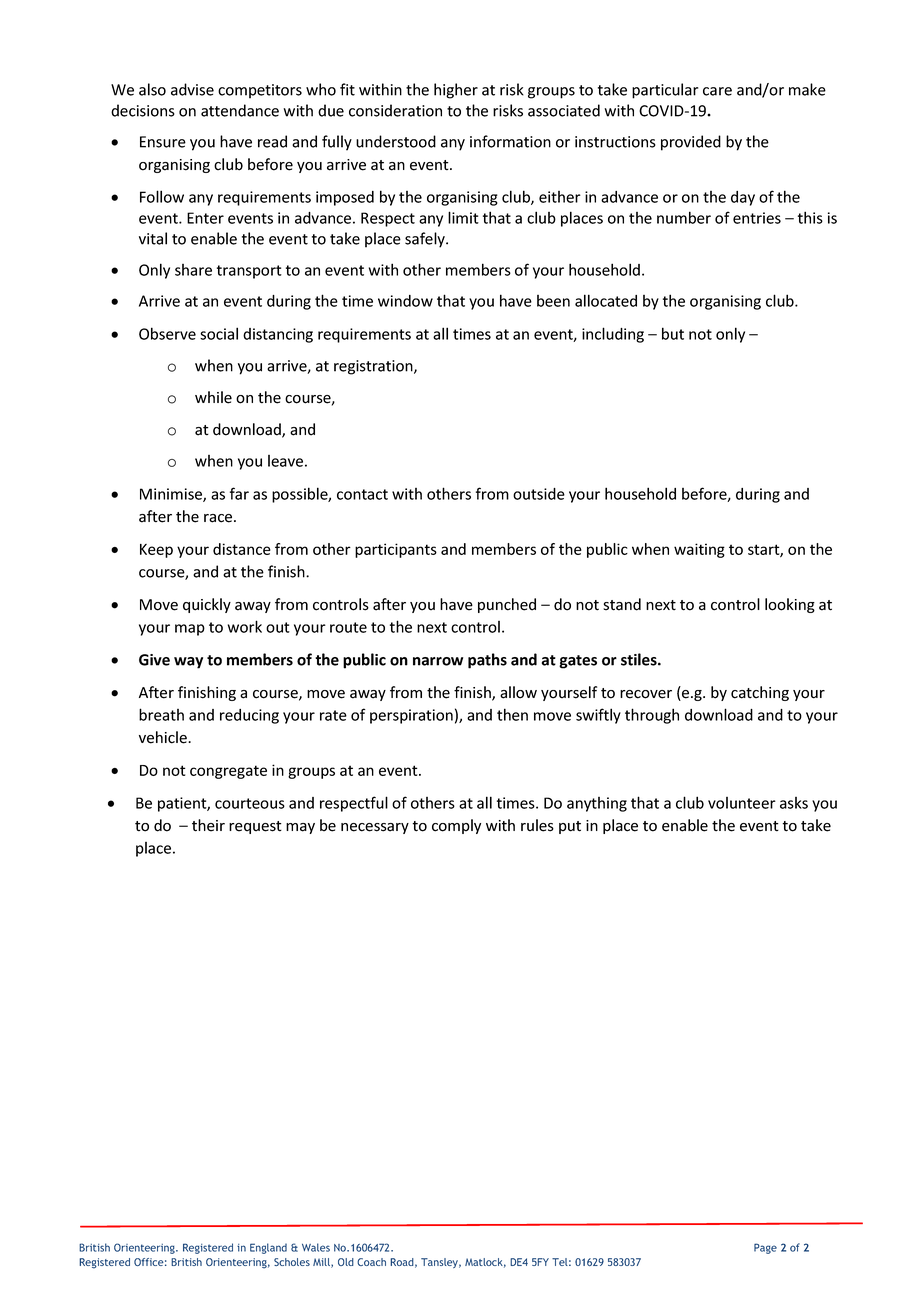 Image resolution: width=924 pixels, height=1308 pixels. Describe the element at coordinates (239, 493) in the document. I see `far` at that location.
